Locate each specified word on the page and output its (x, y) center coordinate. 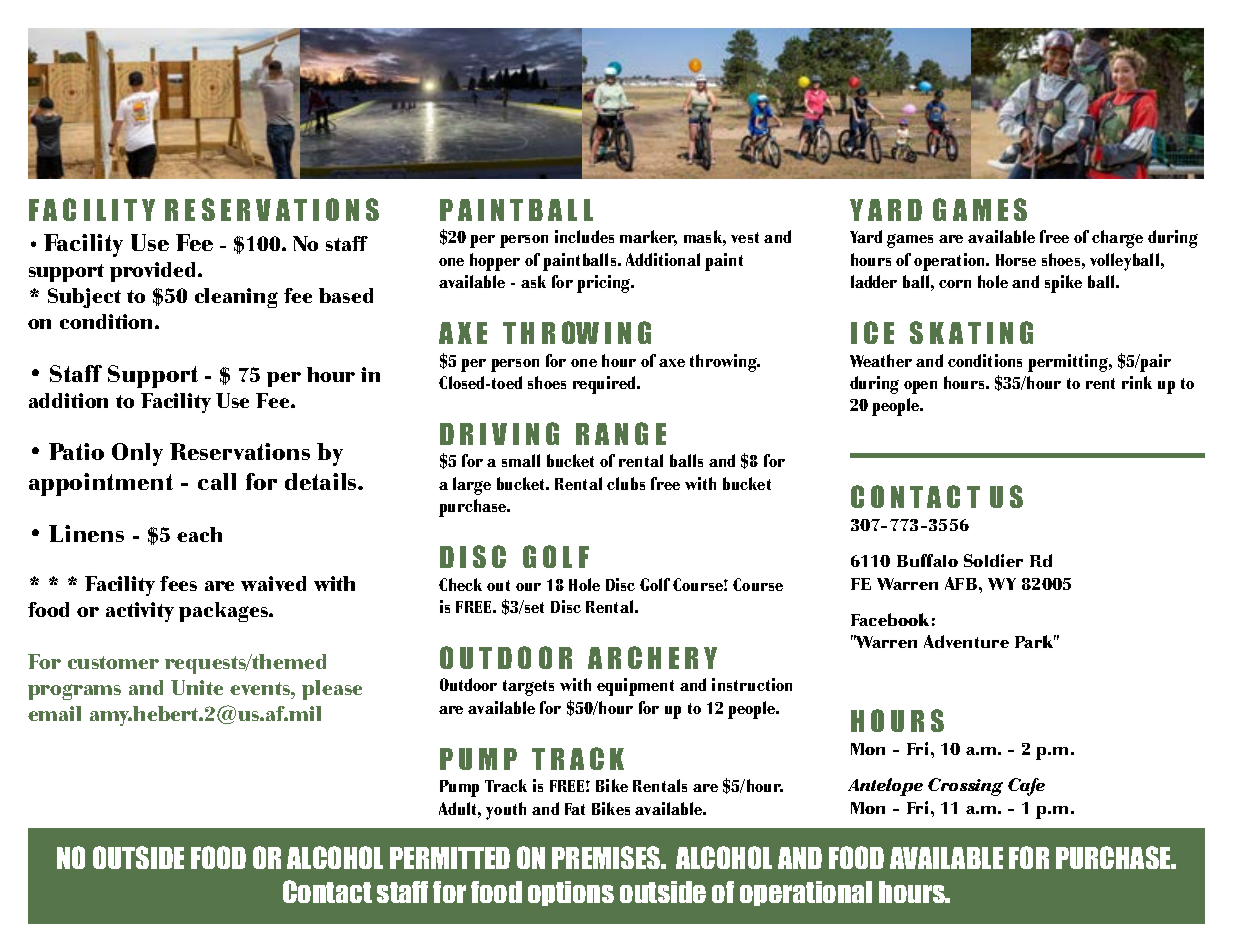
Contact (327, 891)
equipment (635, 687)
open (920, 387)
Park (1035, 641)
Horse (1016, 260)
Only (137, 454)
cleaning (236, 298)
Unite (197, 687)
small (521, 460)
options (571, 893)
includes (584, 236)
